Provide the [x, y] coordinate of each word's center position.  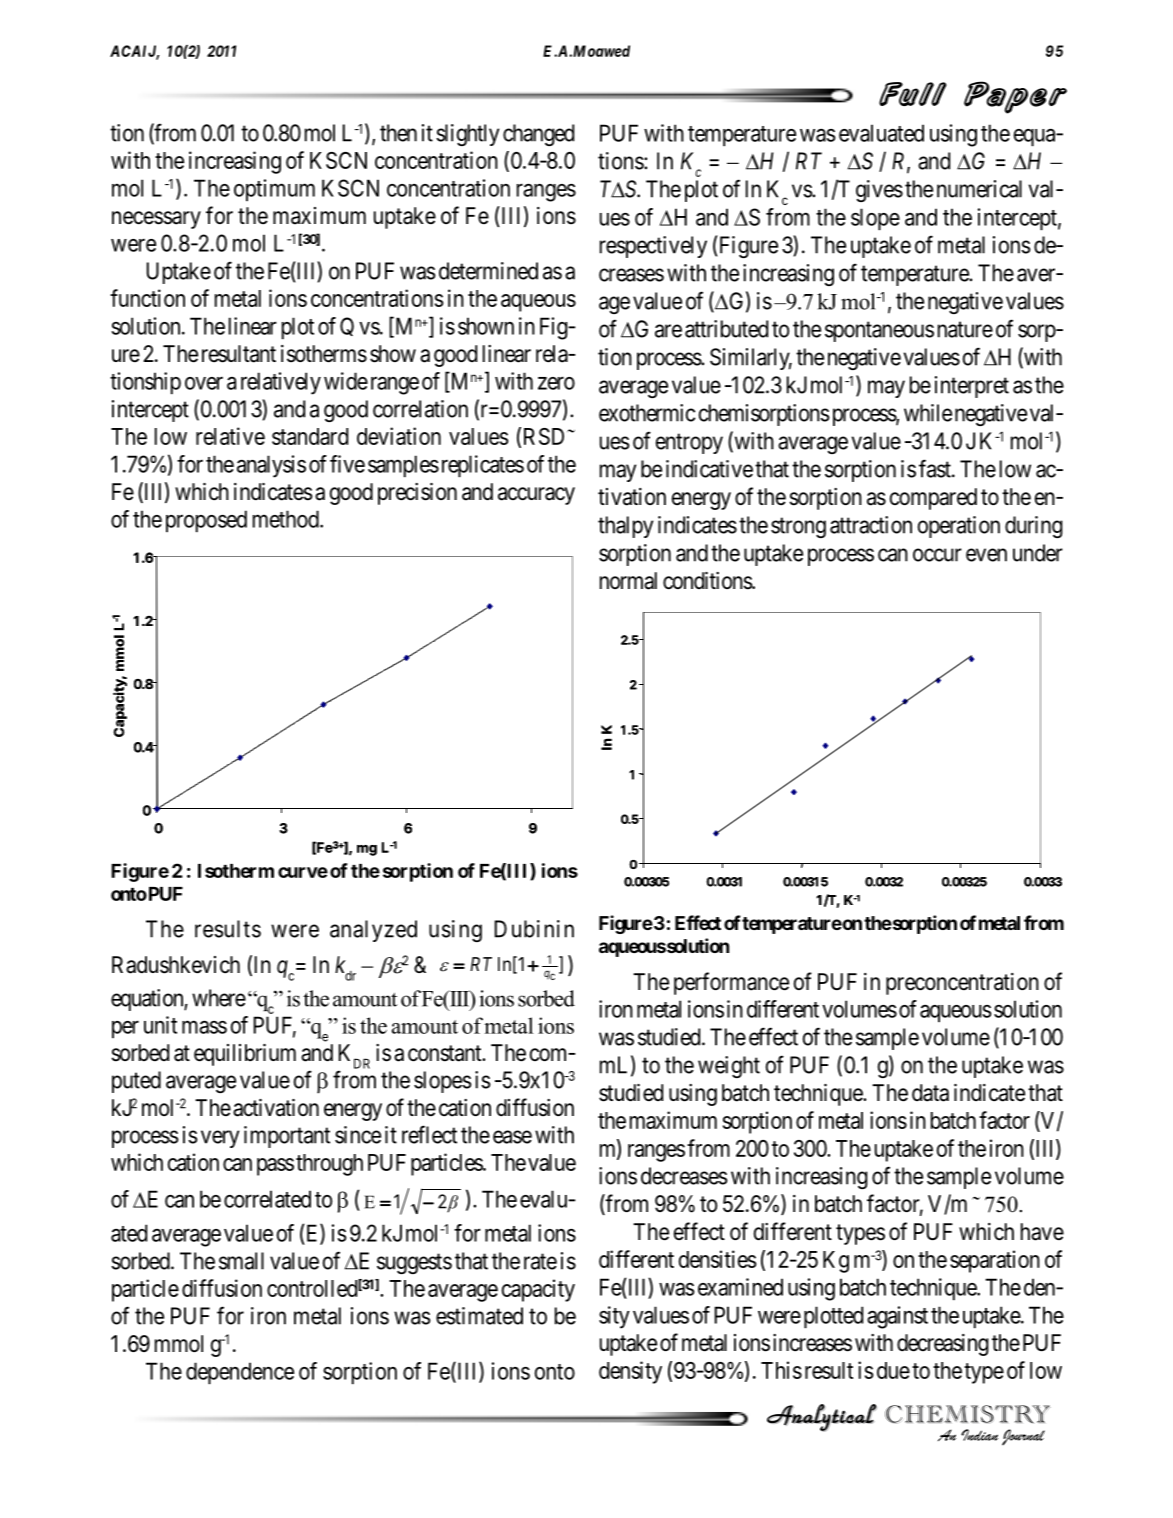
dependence [240, 1373]
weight [729, 1067]
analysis [271, 466]
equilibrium [245, 1055]
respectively [653, 247]
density [630, 1372]
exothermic [647, 413]
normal [628, 581]
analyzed [373, 931]
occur [937, 555]
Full [913, 94]
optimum [274, 190]
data [930, 1093]
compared [933, 499]
